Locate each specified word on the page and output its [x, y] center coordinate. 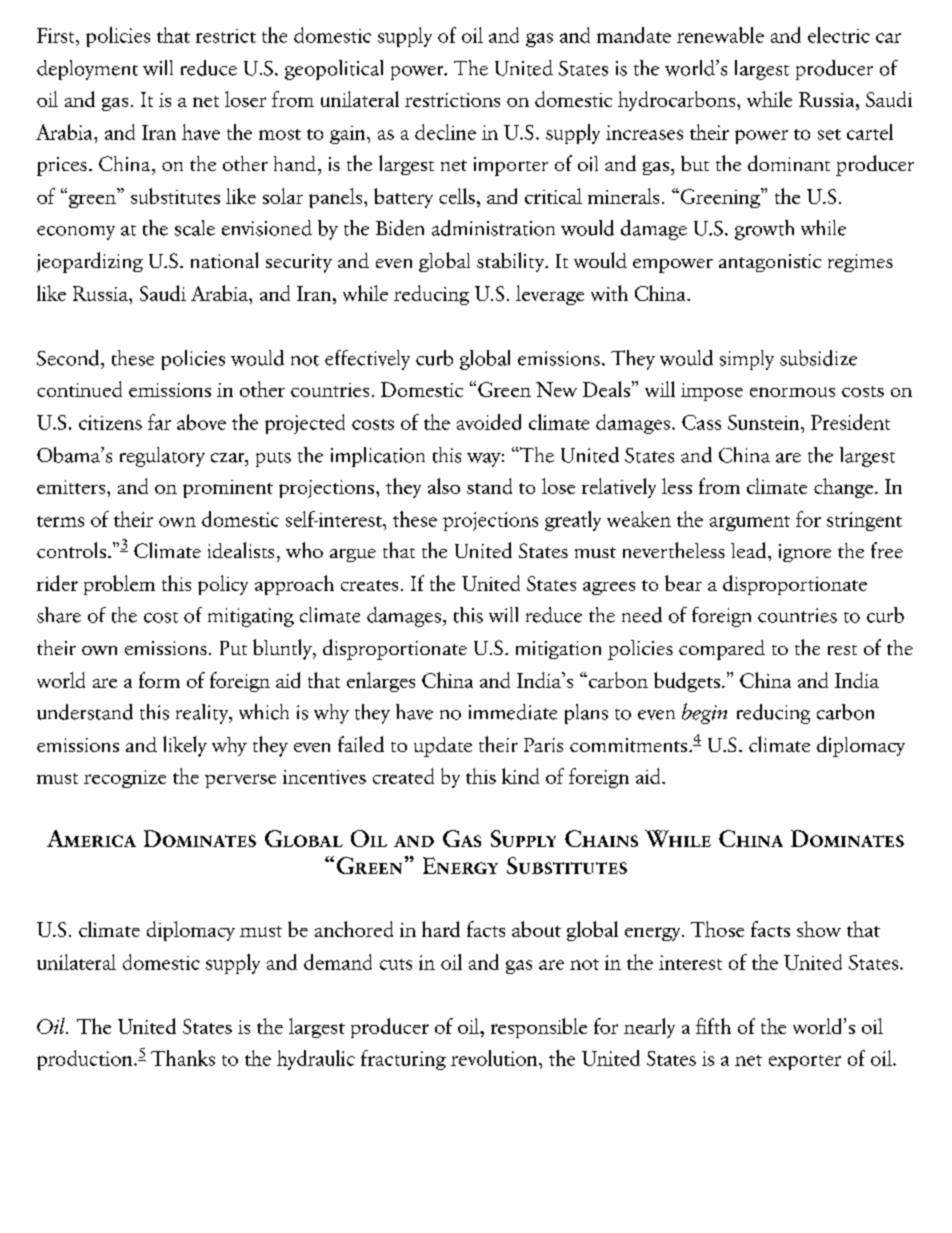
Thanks [183, 1058]
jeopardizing [90, 262]
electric [839, 35]
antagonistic [770, 263]
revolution [495, 1058]
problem [119, 585]
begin [704, 713]
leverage [550, 295]
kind [520, 776]
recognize [125, 779]
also [444, 486]
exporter [805, 1062]
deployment [87, 70]
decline [445, 132]
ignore [805, 553]
